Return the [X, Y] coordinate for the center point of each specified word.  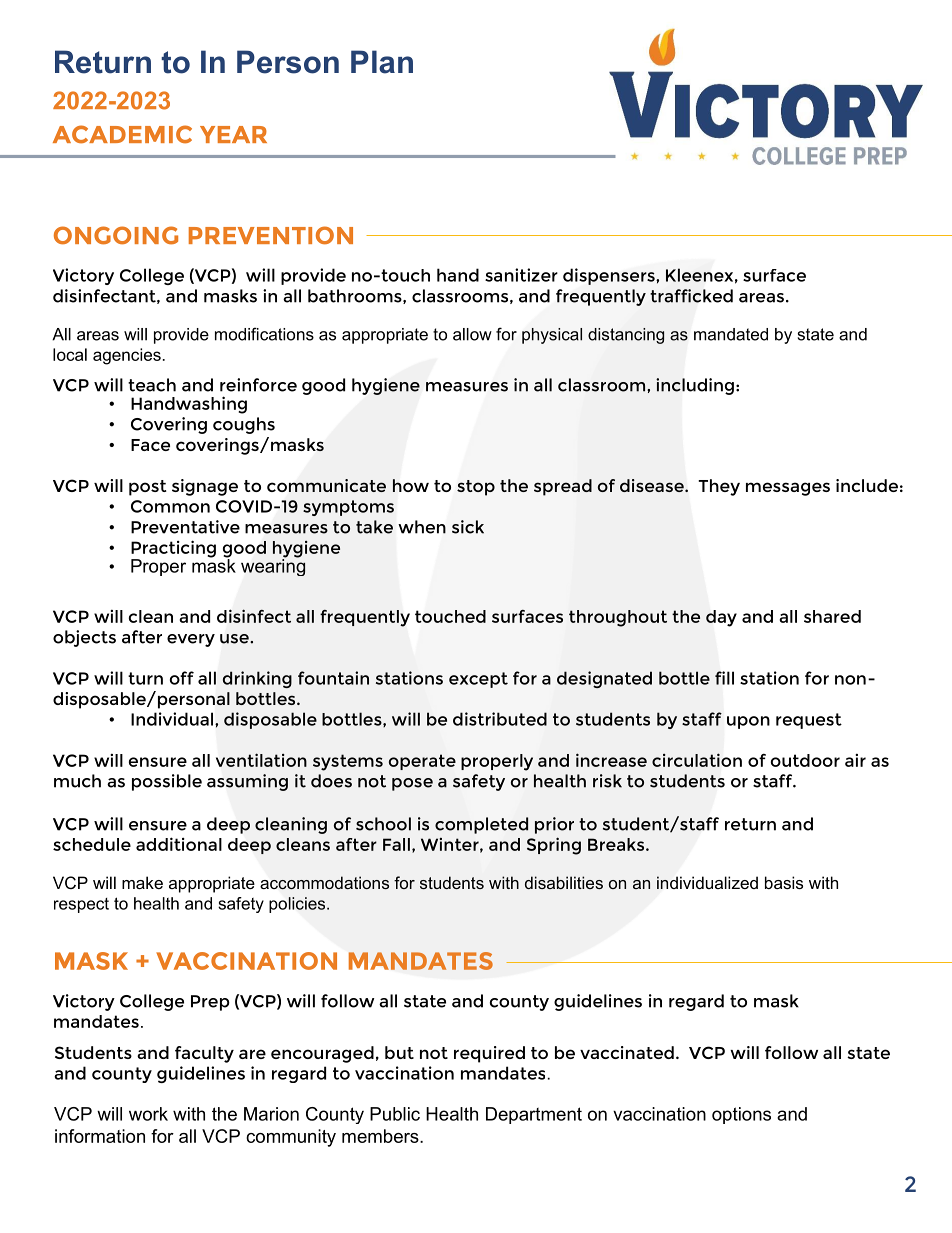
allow [472, 334]
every [191, 640]
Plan [382, 62]
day [721, 618]
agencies [127, 356]
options [741, 1115]
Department [534, 1115]
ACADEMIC [122, 134]
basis [784, 882]
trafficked [691, 296]
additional [179, 844]
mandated [731, 334]
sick [468, 527]
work [148, 1114]
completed [481, 825]
